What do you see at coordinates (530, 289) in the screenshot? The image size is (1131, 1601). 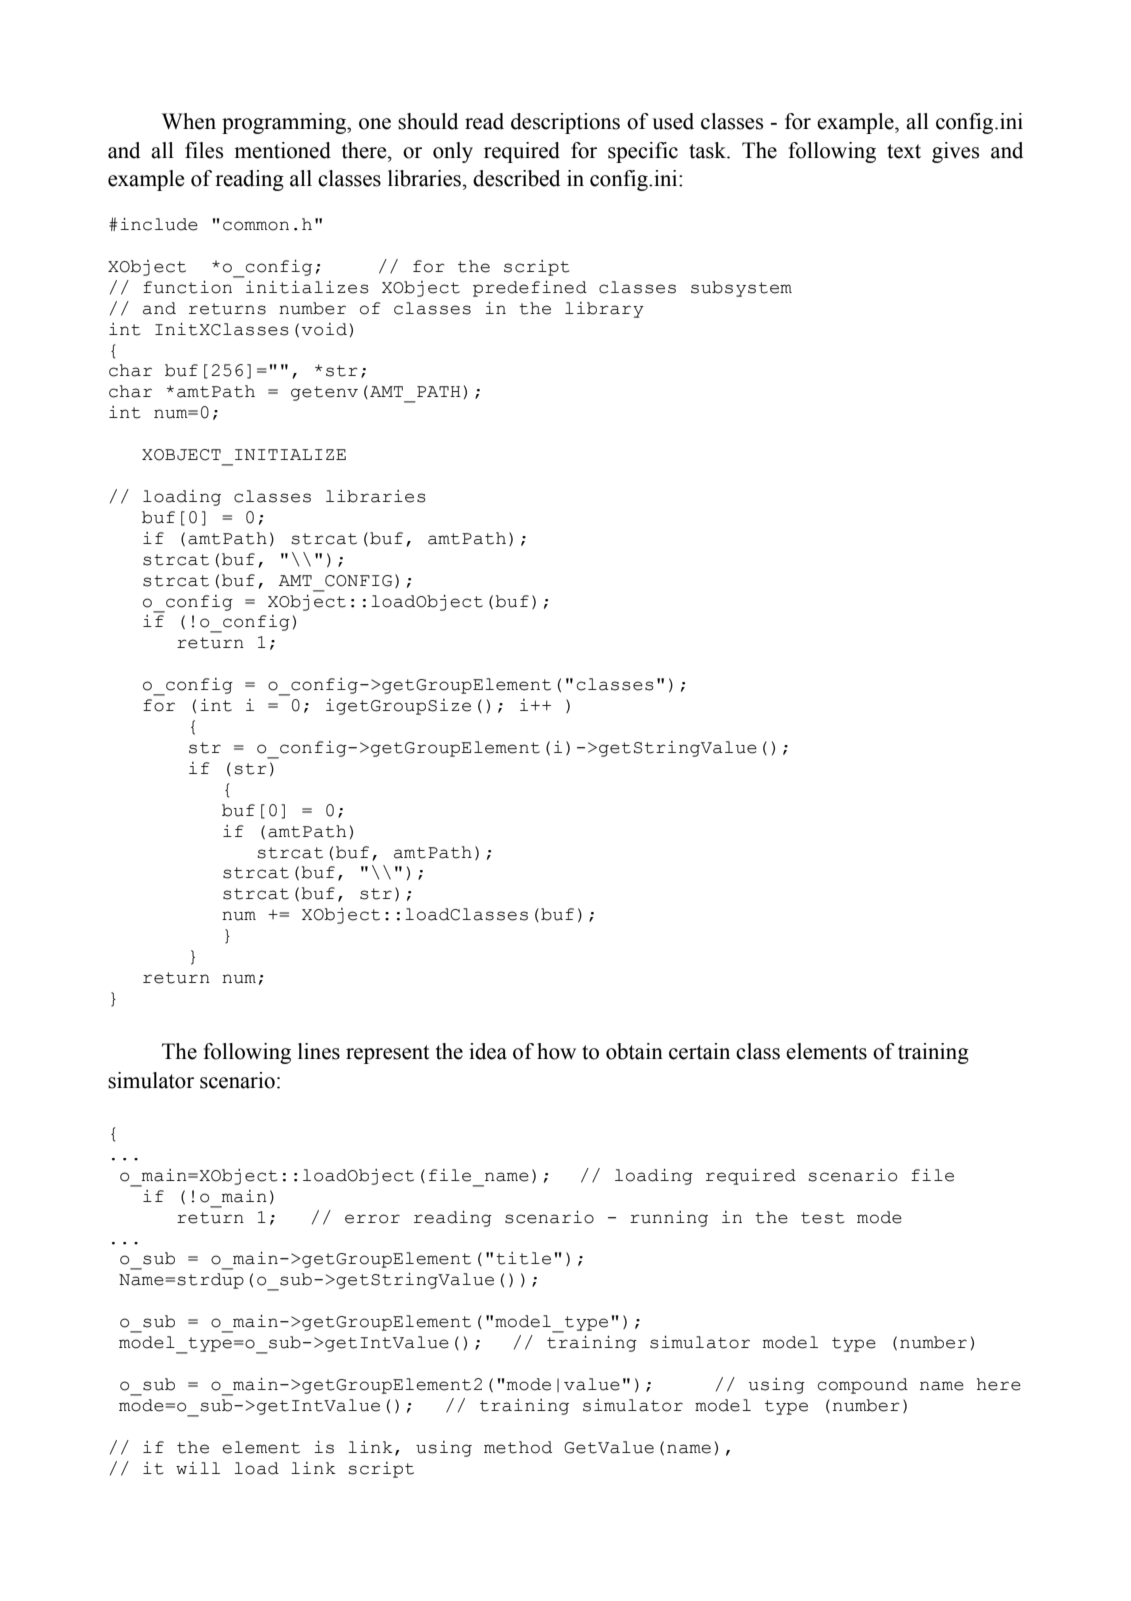 I see `predefined` at bounding box center [530, 289].
